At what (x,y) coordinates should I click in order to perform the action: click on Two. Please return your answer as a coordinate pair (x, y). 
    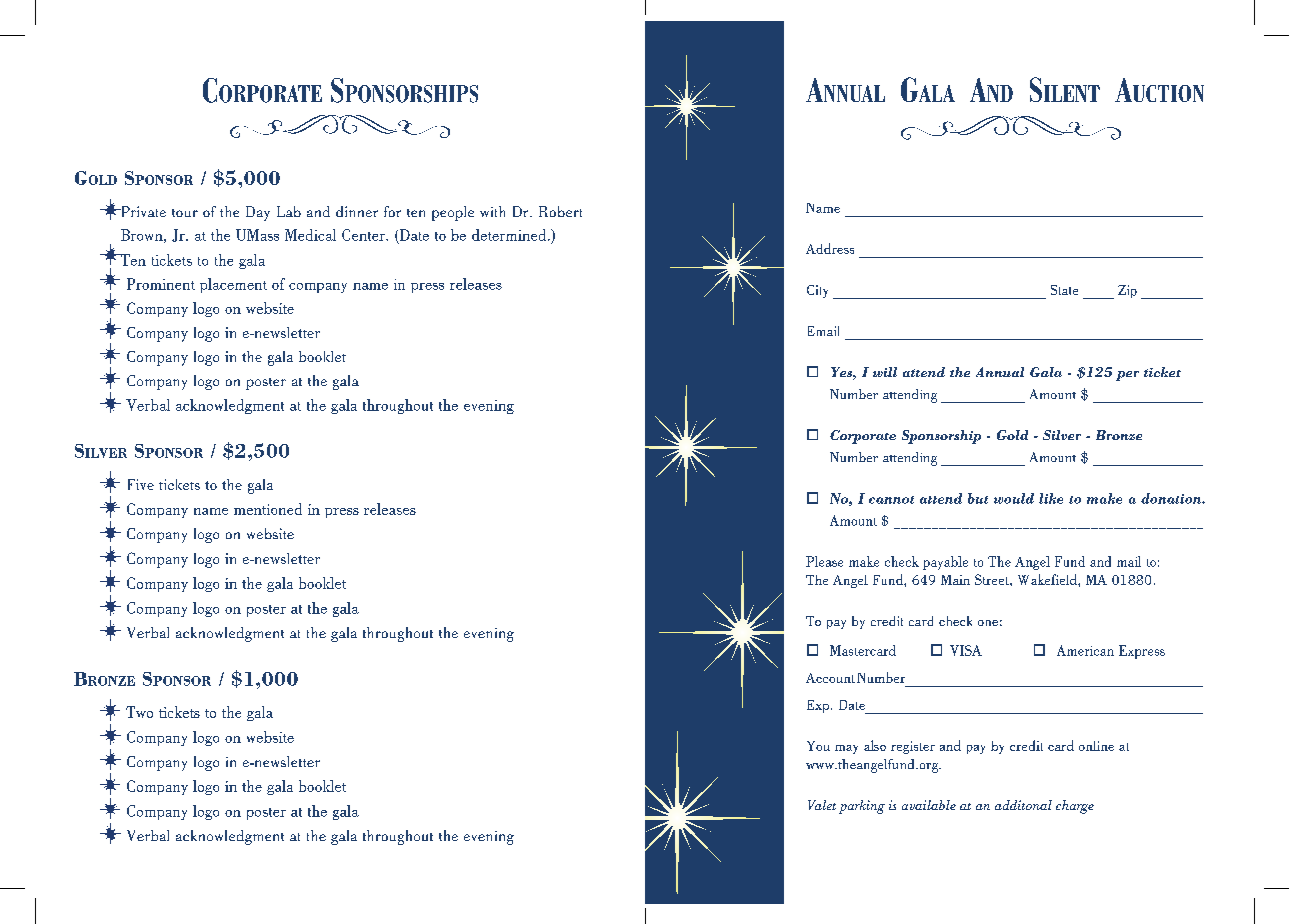
    Looking at the image, I should click on (139, 712).
